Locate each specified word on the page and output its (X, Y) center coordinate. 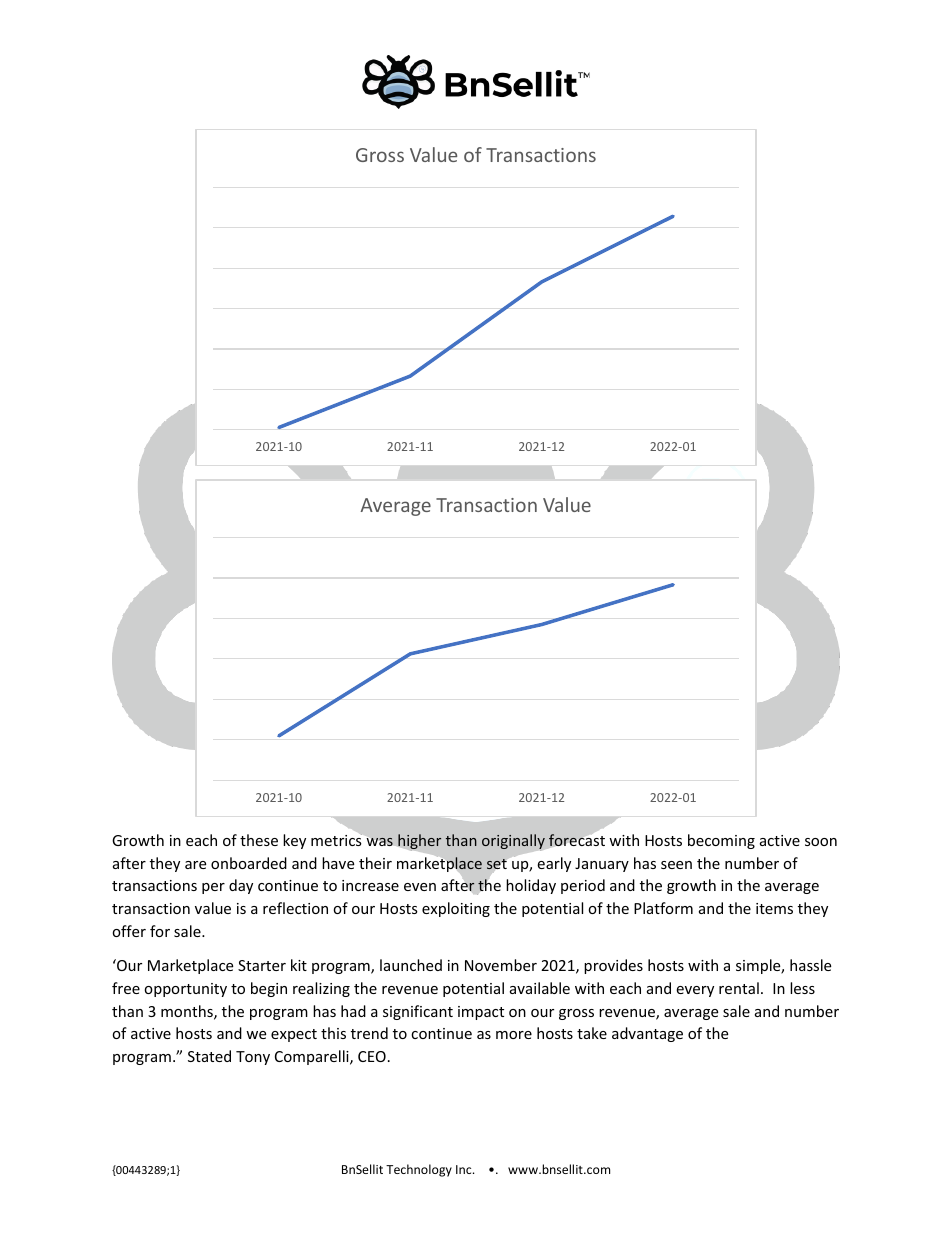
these (259, 840)
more (514, 1035)
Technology (419, 1170)
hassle (810, 965)
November (501, 965)
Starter (262, 965)
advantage (647, 1034)
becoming (721, 841)
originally (514, 843)
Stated (209, 1056)
